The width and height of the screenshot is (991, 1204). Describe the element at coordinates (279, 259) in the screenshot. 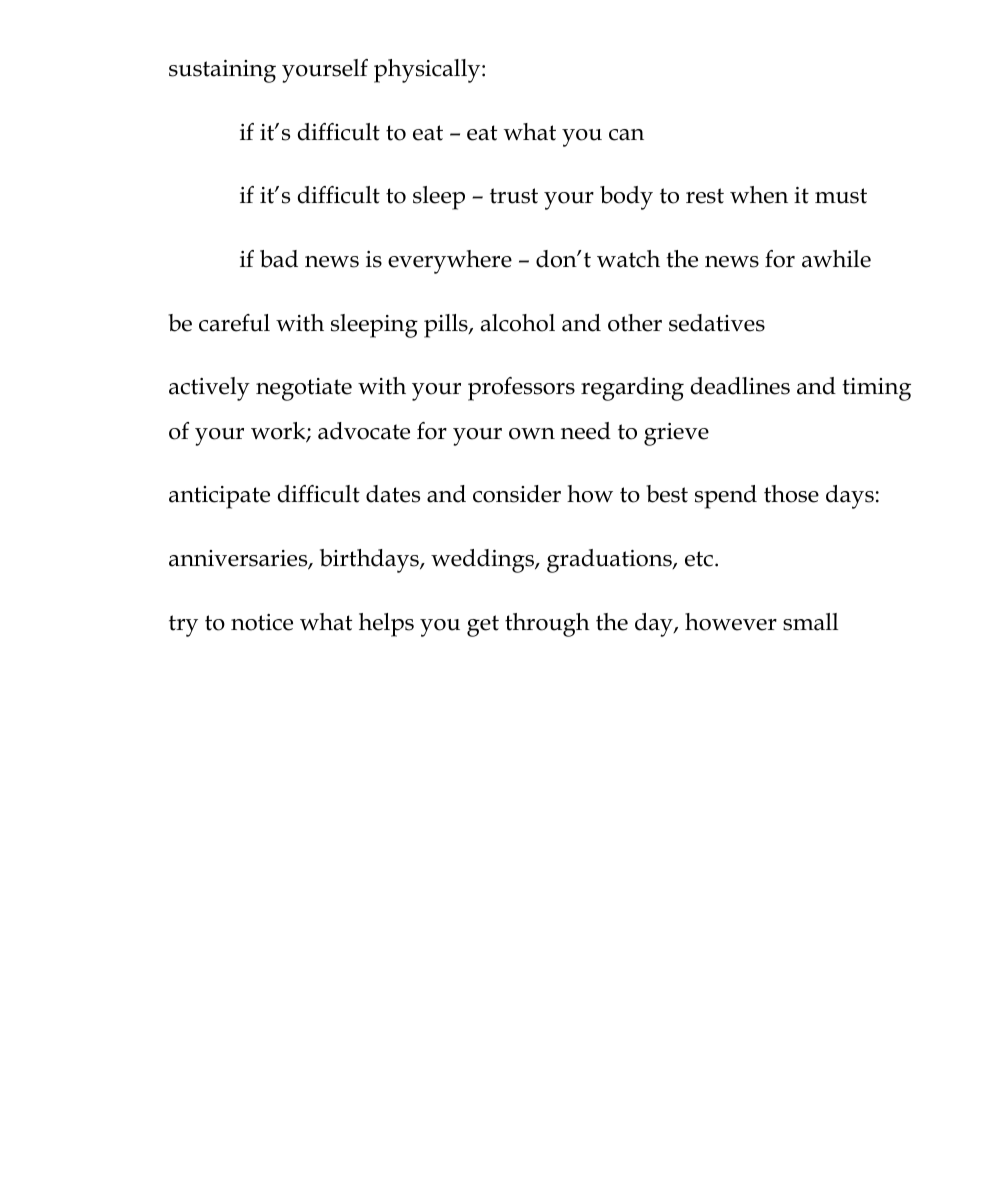

I see `bad` at that location.
